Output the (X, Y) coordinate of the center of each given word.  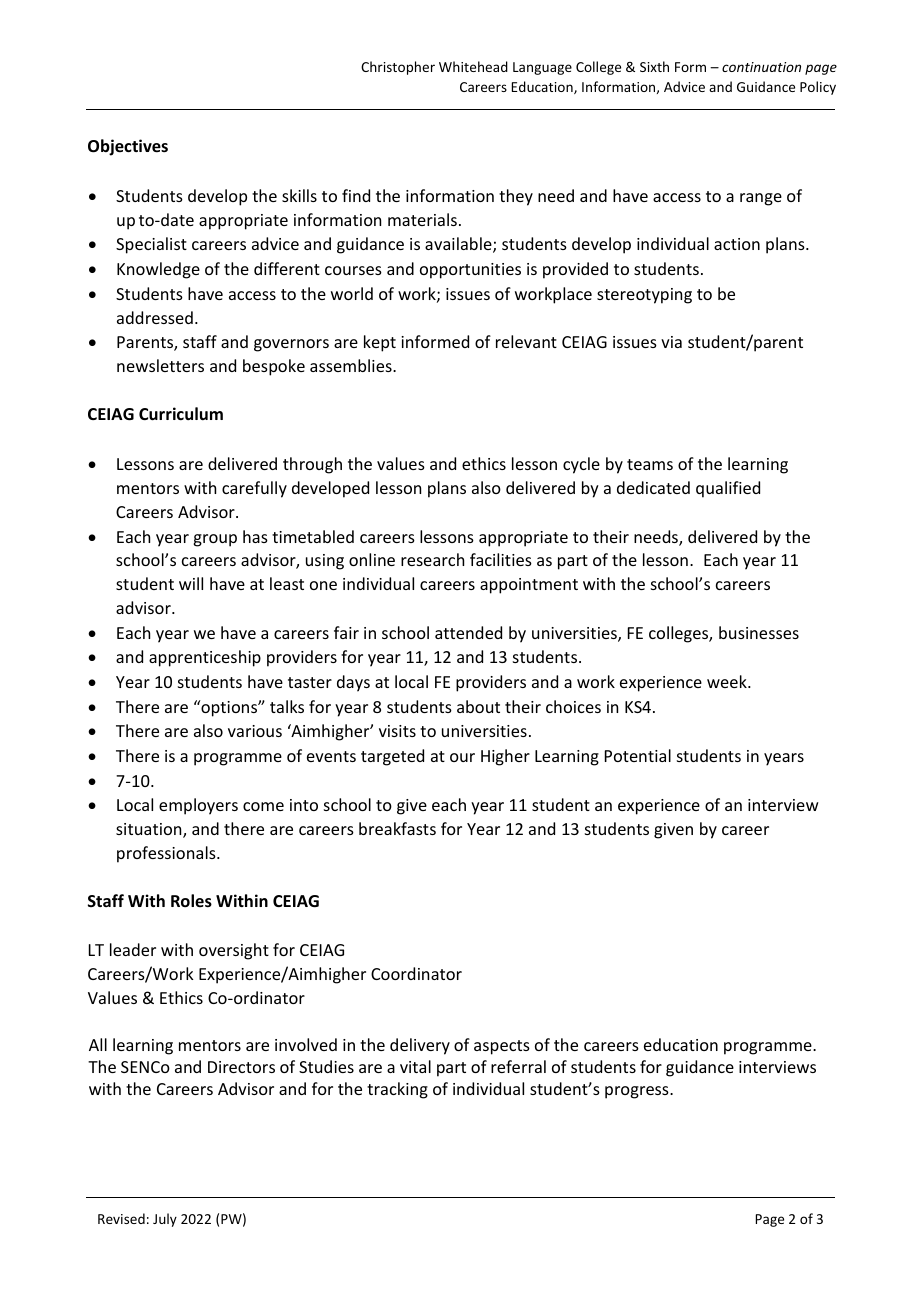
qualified (728, 489)
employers (198, 806)
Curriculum (181, 414)
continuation (761, 67)
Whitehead (473, 66)
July (165, 1220)
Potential (638, 755)
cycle (581, 465)
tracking (397, 1090)
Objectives (128, 147)
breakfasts (397, 828)
